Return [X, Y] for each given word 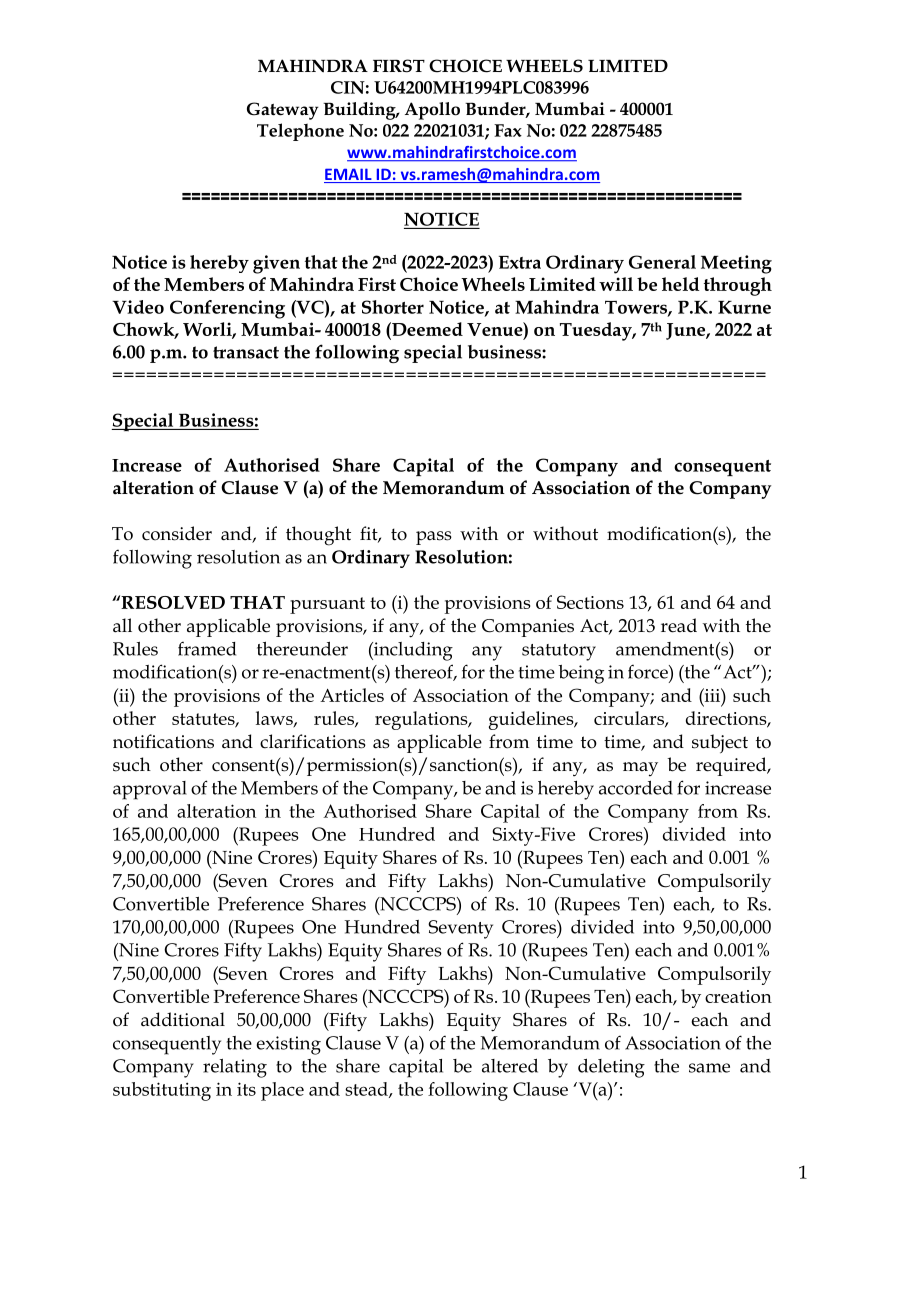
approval [150, 790]
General [662, 262]
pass [434, 538]
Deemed [426, 329]
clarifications [313, 741]
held [680, 284]
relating [235, 1068]
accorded [636, 788]
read [679, 625]
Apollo [432, 111]
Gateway [283, 111]
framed [207, 648]
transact [246, 352]
